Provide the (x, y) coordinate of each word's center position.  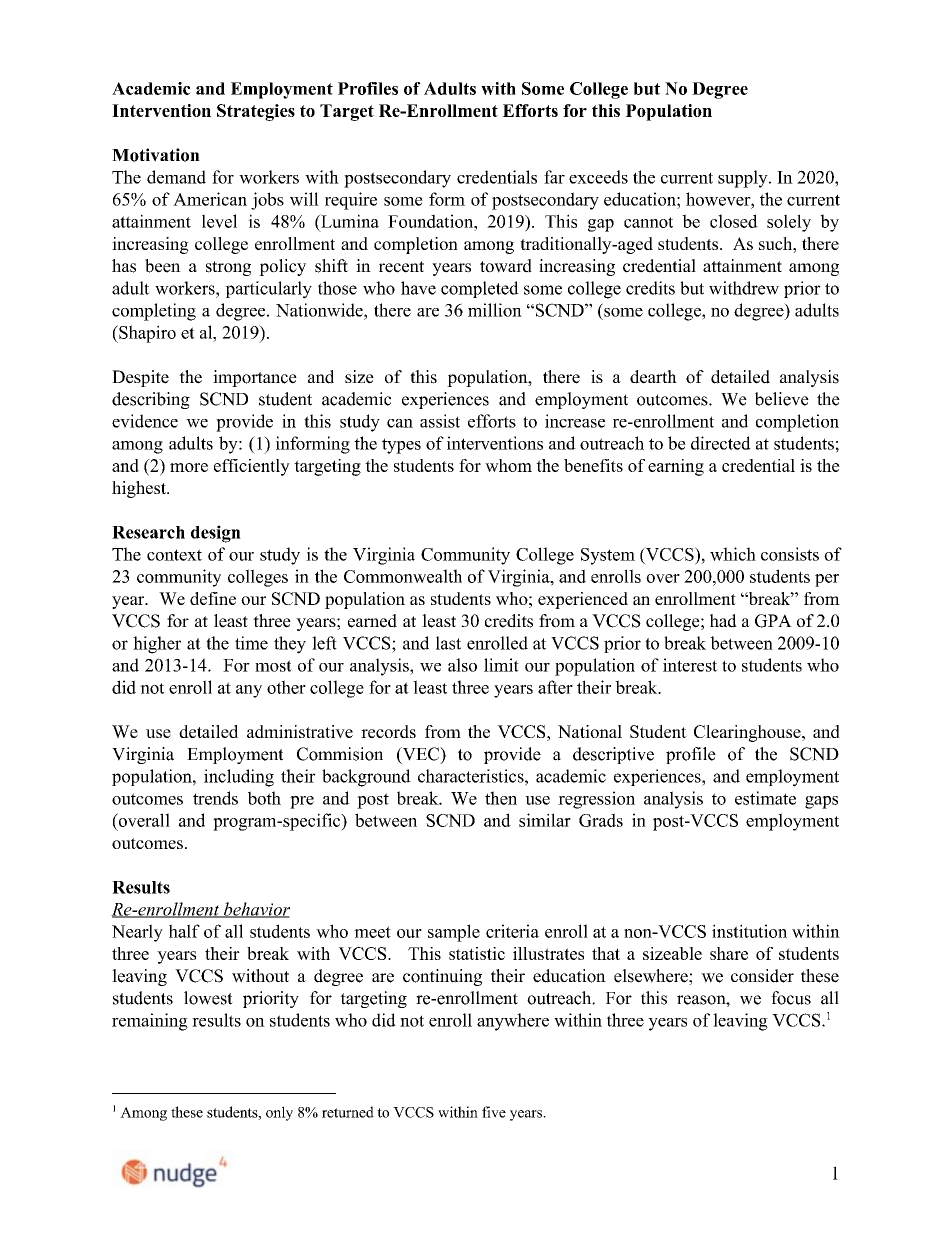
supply (744, 179)
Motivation (156, 155)
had (723, 621)
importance (255, 378)
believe (782, 399)
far (554, 177)
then (501, 798)
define (213, 598)
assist (440, 421)
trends (215, 798)
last (448, 643)
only (279, 1113)
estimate (765, 798)
